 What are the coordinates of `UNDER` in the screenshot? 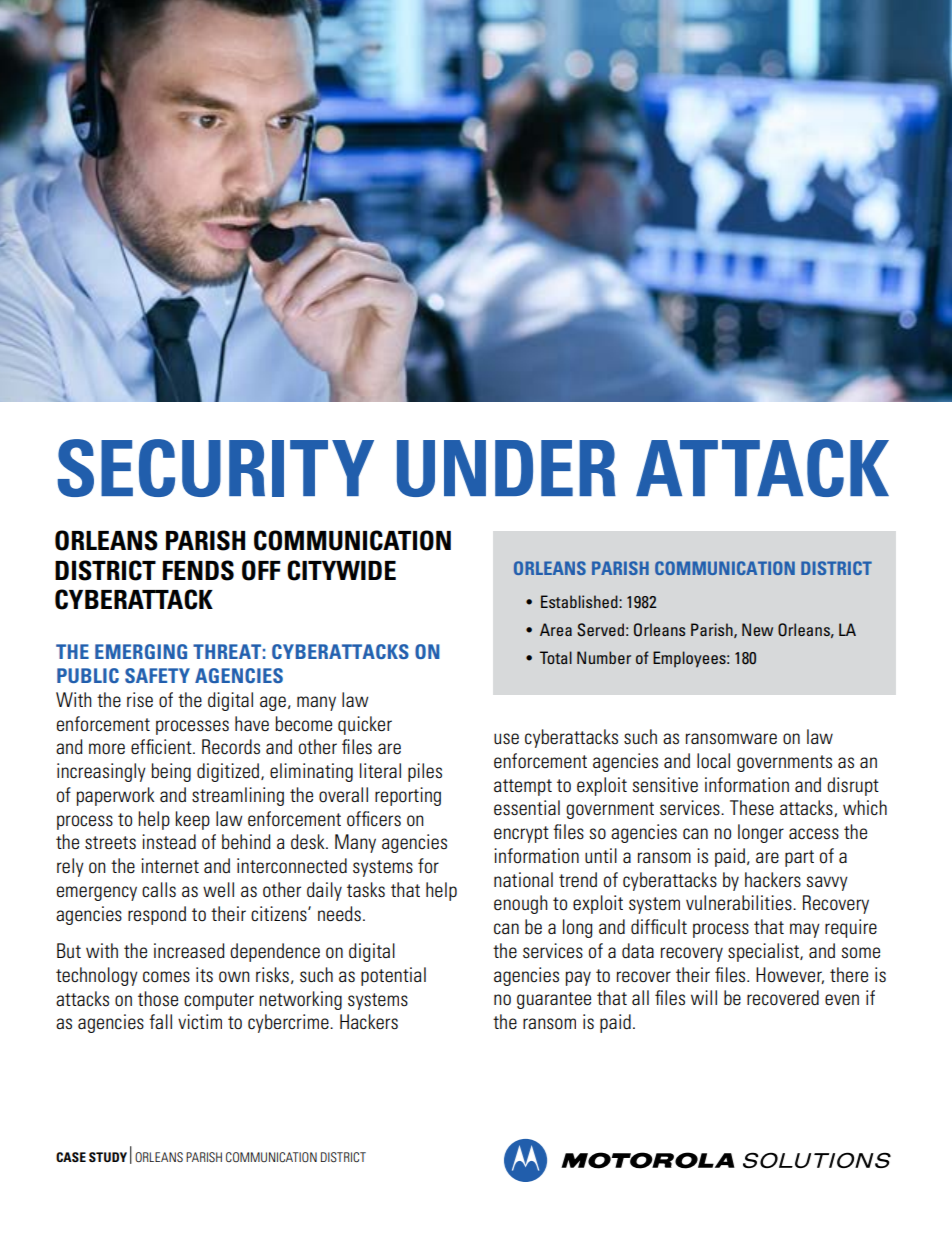 It's located at (506, 468).
